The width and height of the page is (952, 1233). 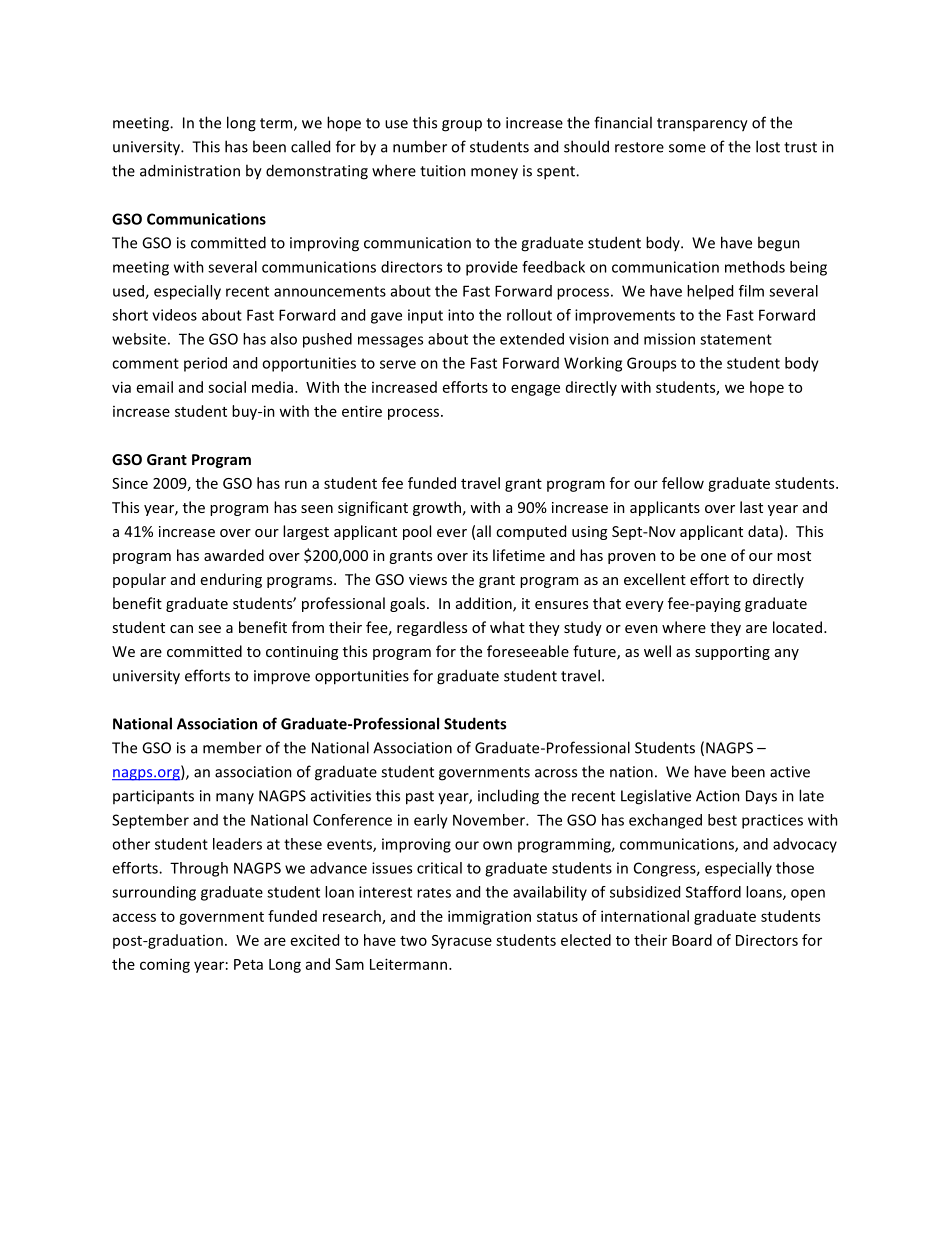 I want to click on awarded, so click(x=234, y=555).
